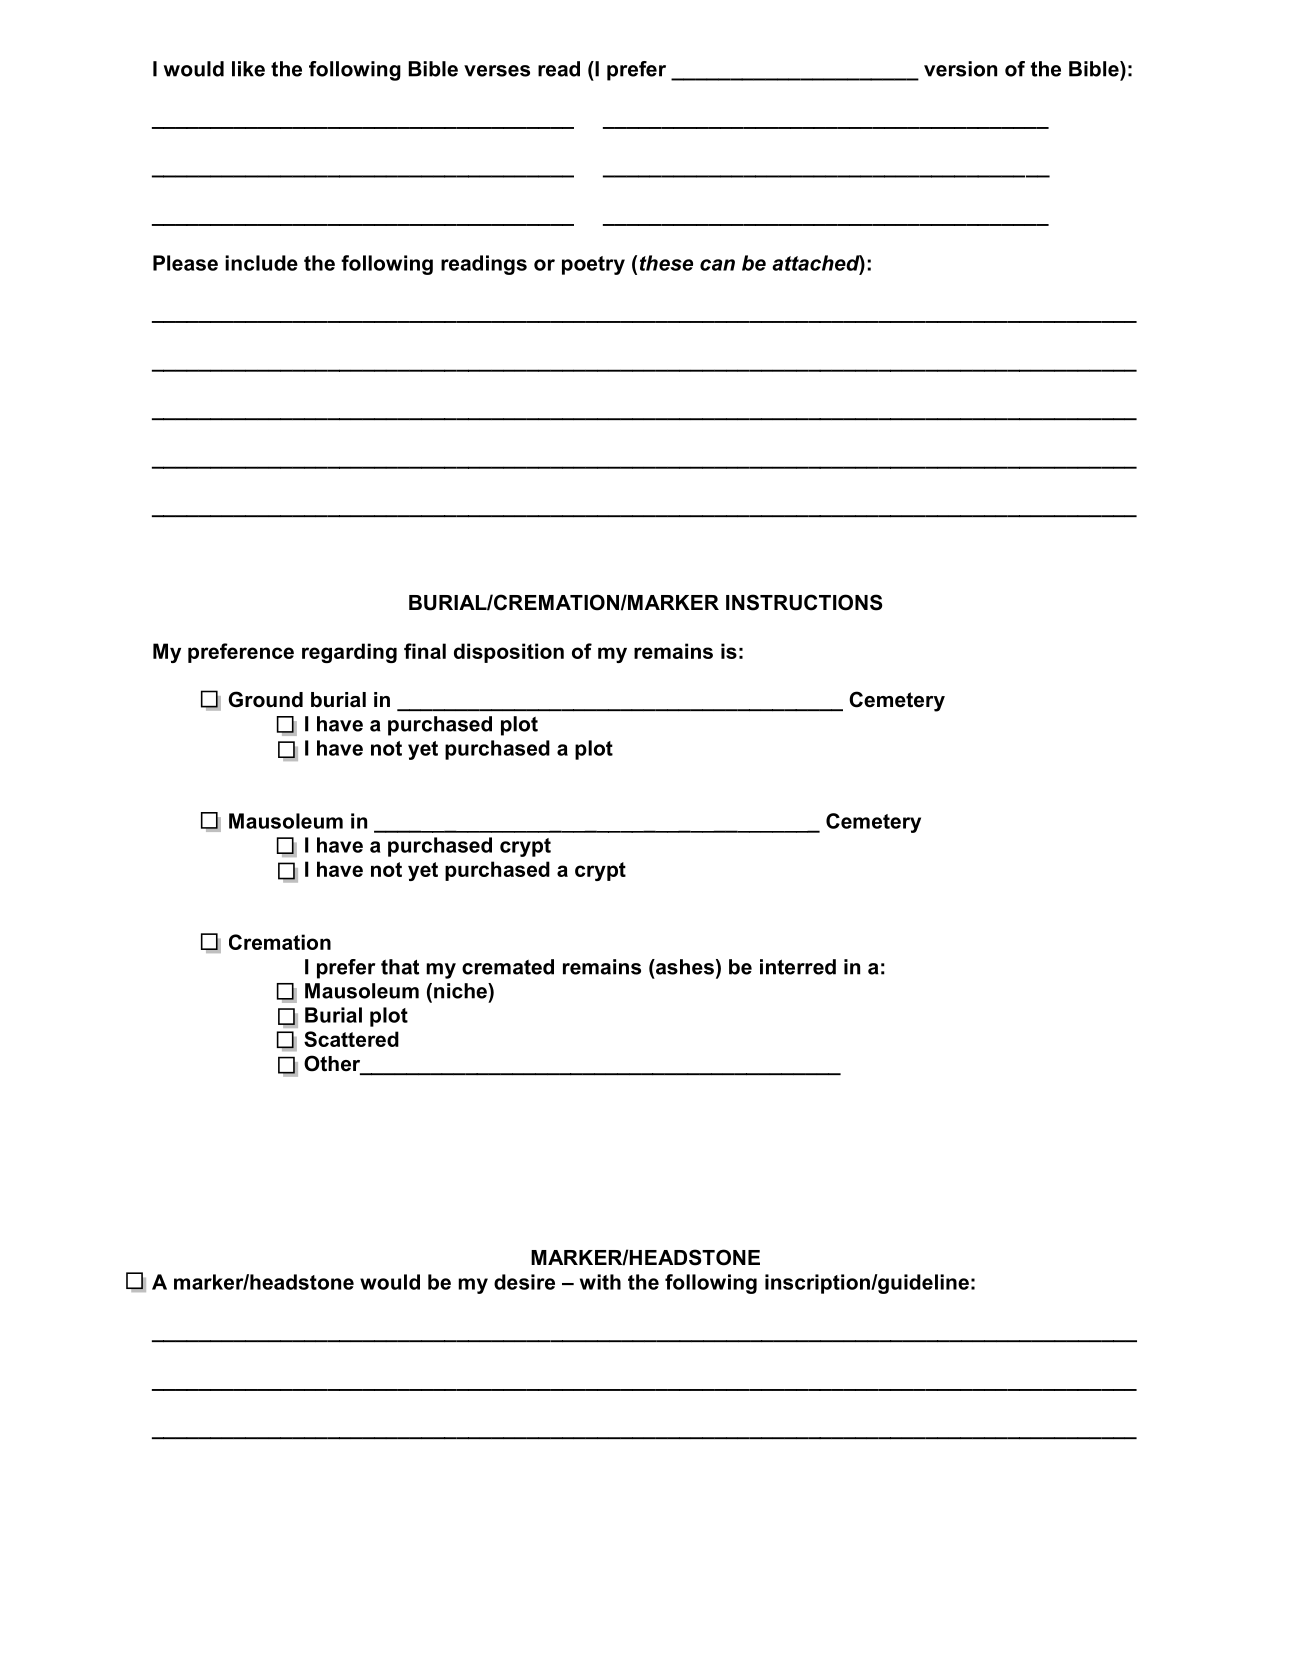 The width and height of the screenshot is (1291, 1671). What do you see at coordinates (804, 602) in the screenshot?
I see `INSTRUCTIONS` at bounding box center [804, 602].
